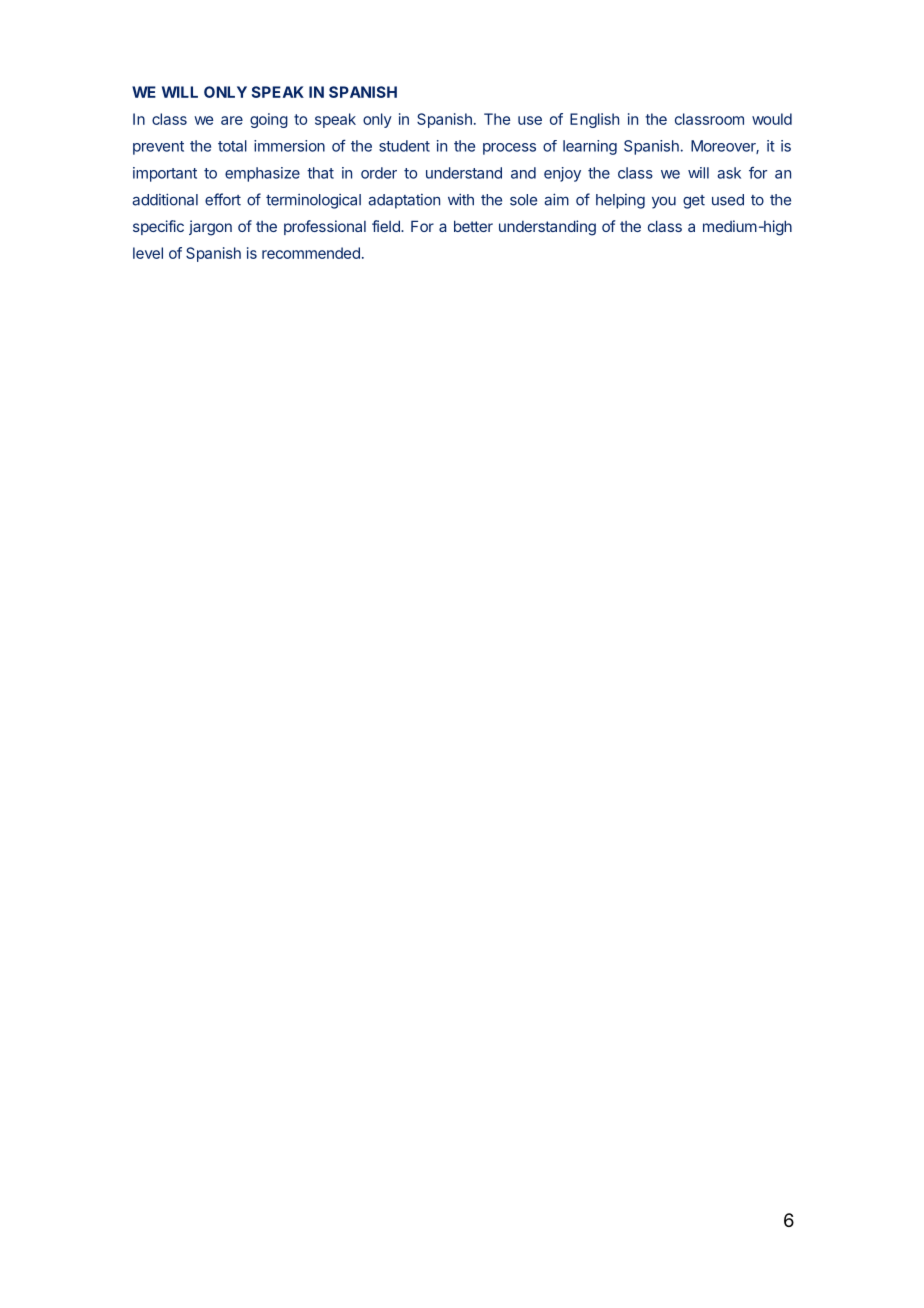 This screenshot has width=924, height=1308. I want to click on would, so click(772, 119).
